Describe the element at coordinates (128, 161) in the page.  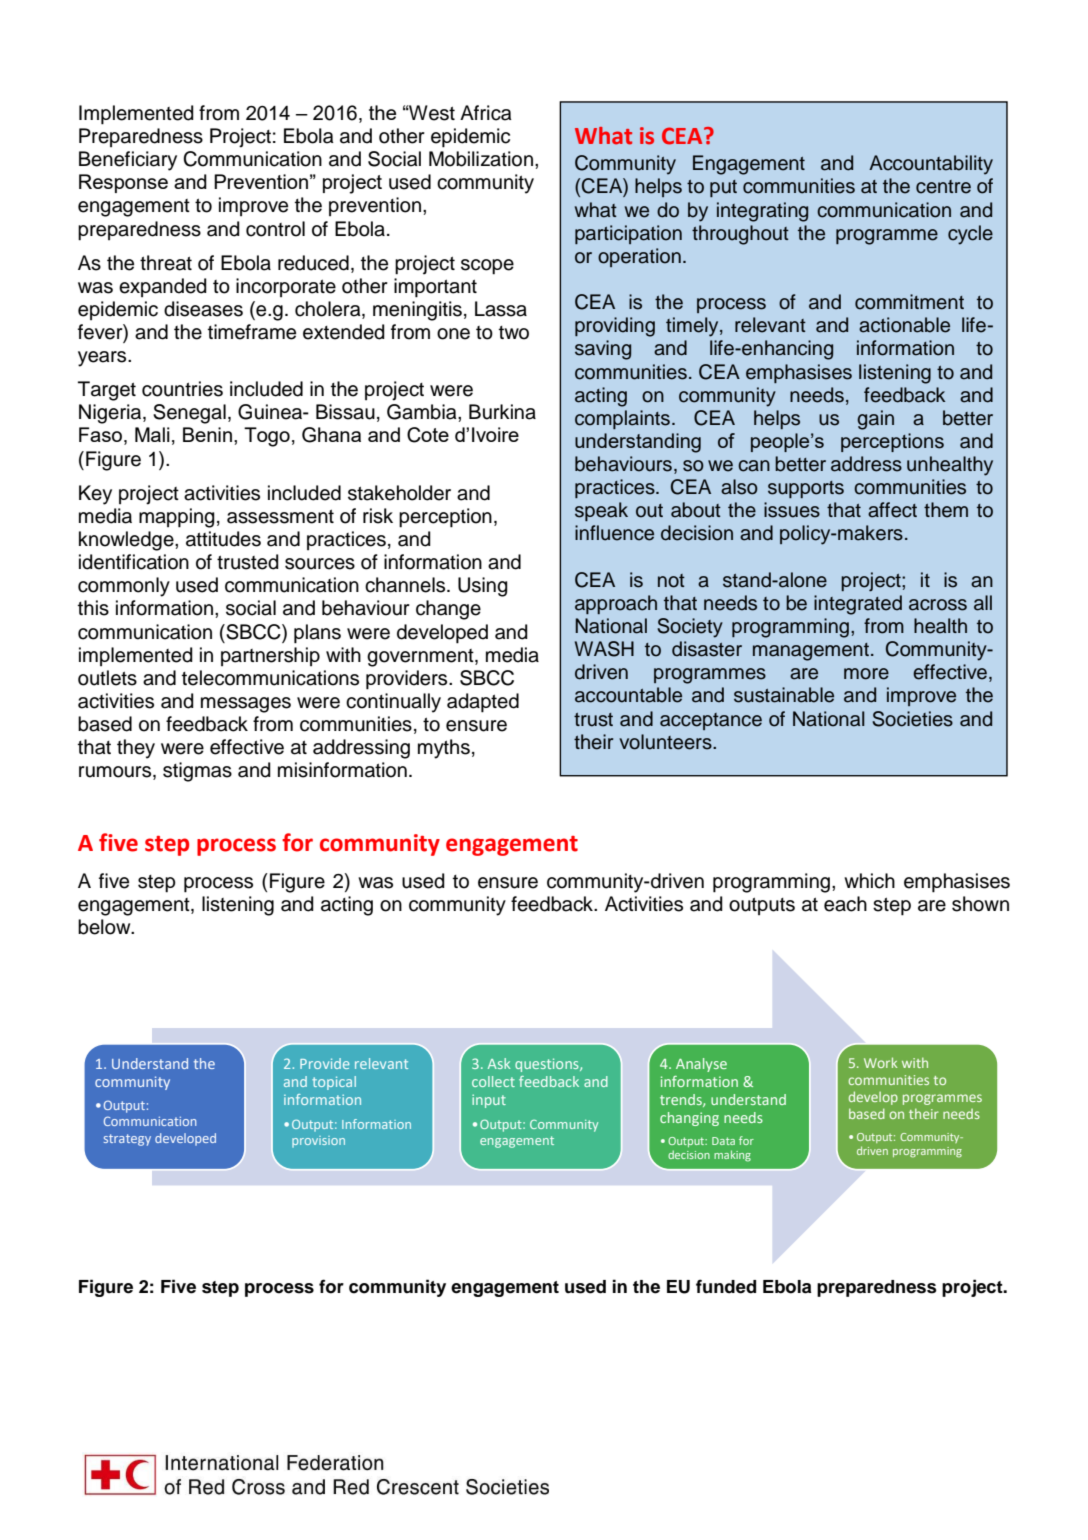
I see `Beneficiary` at that location.
